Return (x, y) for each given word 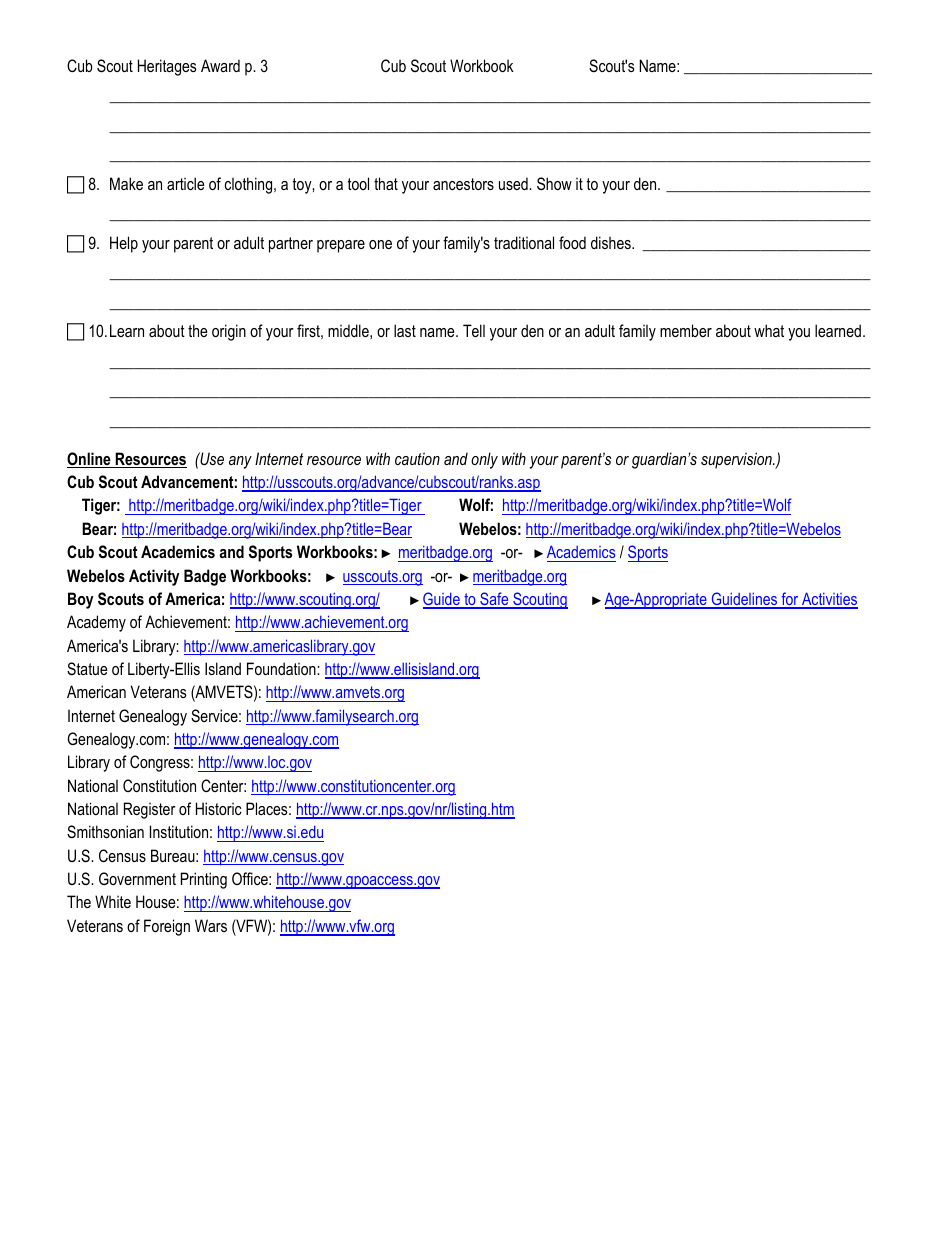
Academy (96, 623)
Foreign (167, 927)
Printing (204, 880)
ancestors (463, 184)
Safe (494, 600)
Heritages (167, 67)
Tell (474, 330)
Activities (829, 600)
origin (229, 332)
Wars (211, 925)
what (769, 330)
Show (554, 183)
